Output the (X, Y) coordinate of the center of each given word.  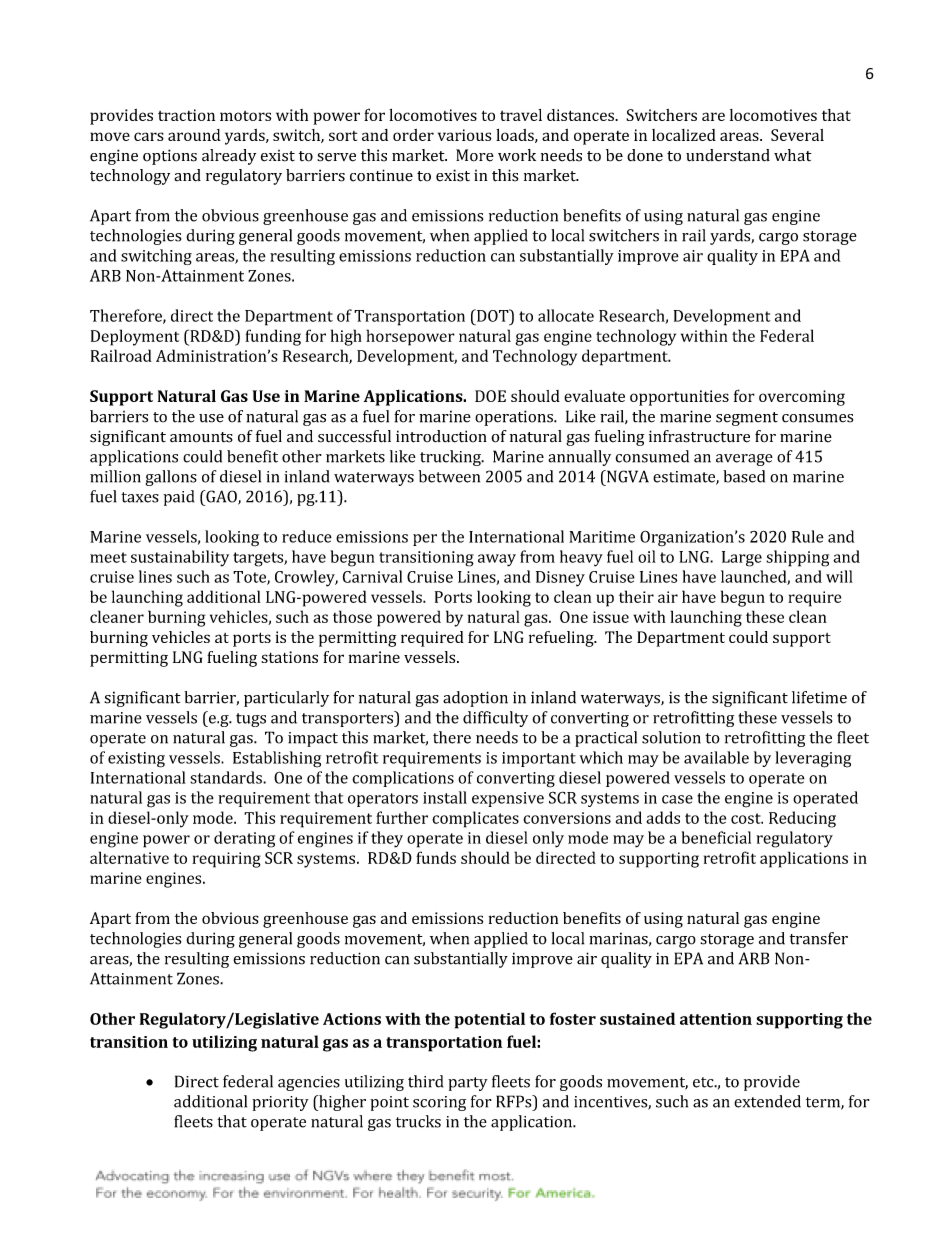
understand (728, 155)
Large (742, 559)
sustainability (180, 558)
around (194, 135)
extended (767, 1101)
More (475, 155)
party (468, 1084)
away (497, 560)
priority (280, 1103)
